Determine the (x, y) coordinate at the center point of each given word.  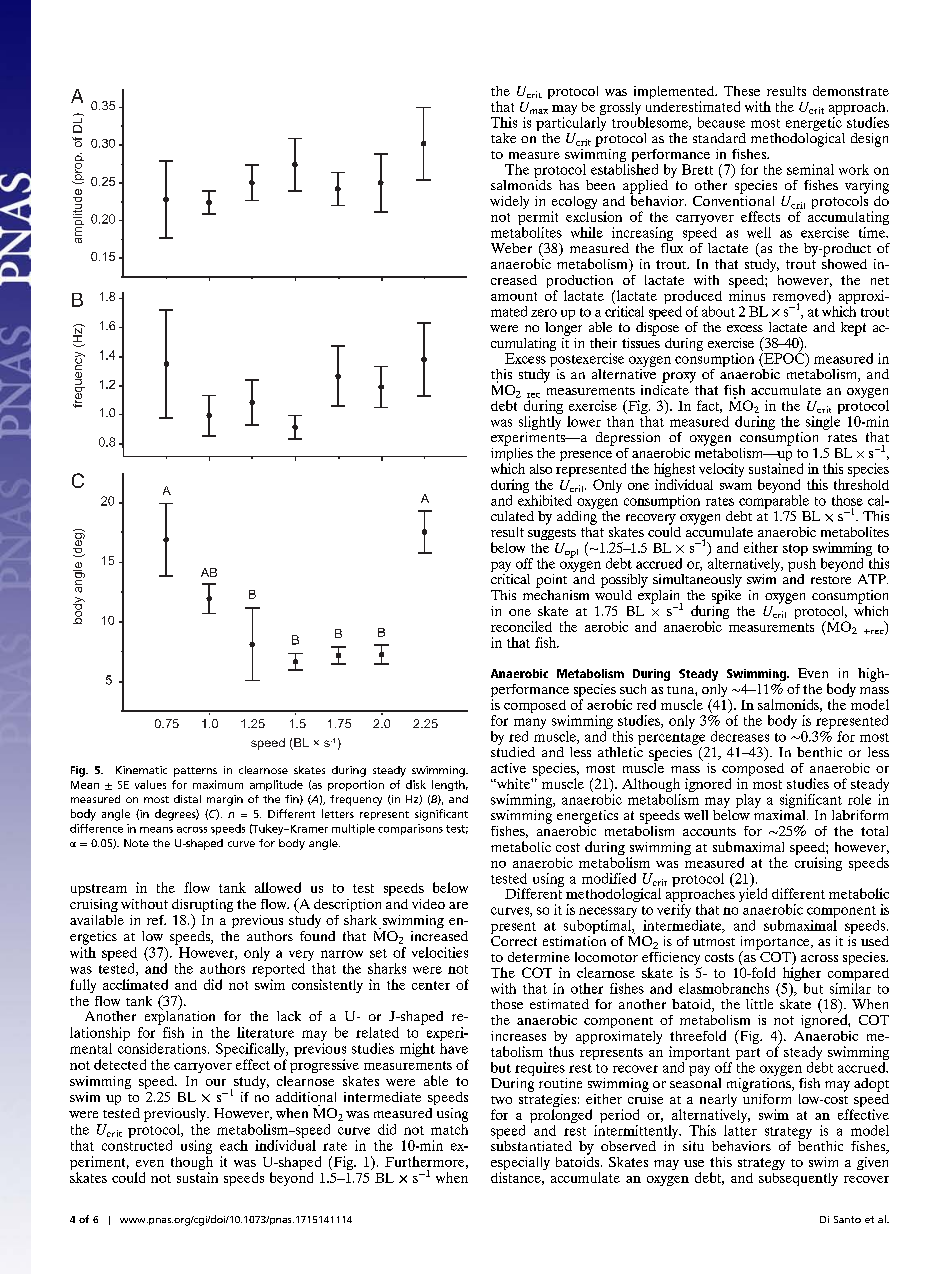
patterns (195, 772)
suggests (552, 534)
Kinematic (141, 770)
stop (795, 550)
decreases (740, 736)
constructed (137, 1145)
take (503, 138)
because (721, 122)
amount (514, 296)
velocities (440, 952)
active (508, 768)
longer (563, 327)
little (759, 1004)
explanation (180, 1016)
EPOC (784, 358)
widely (509, 202)
